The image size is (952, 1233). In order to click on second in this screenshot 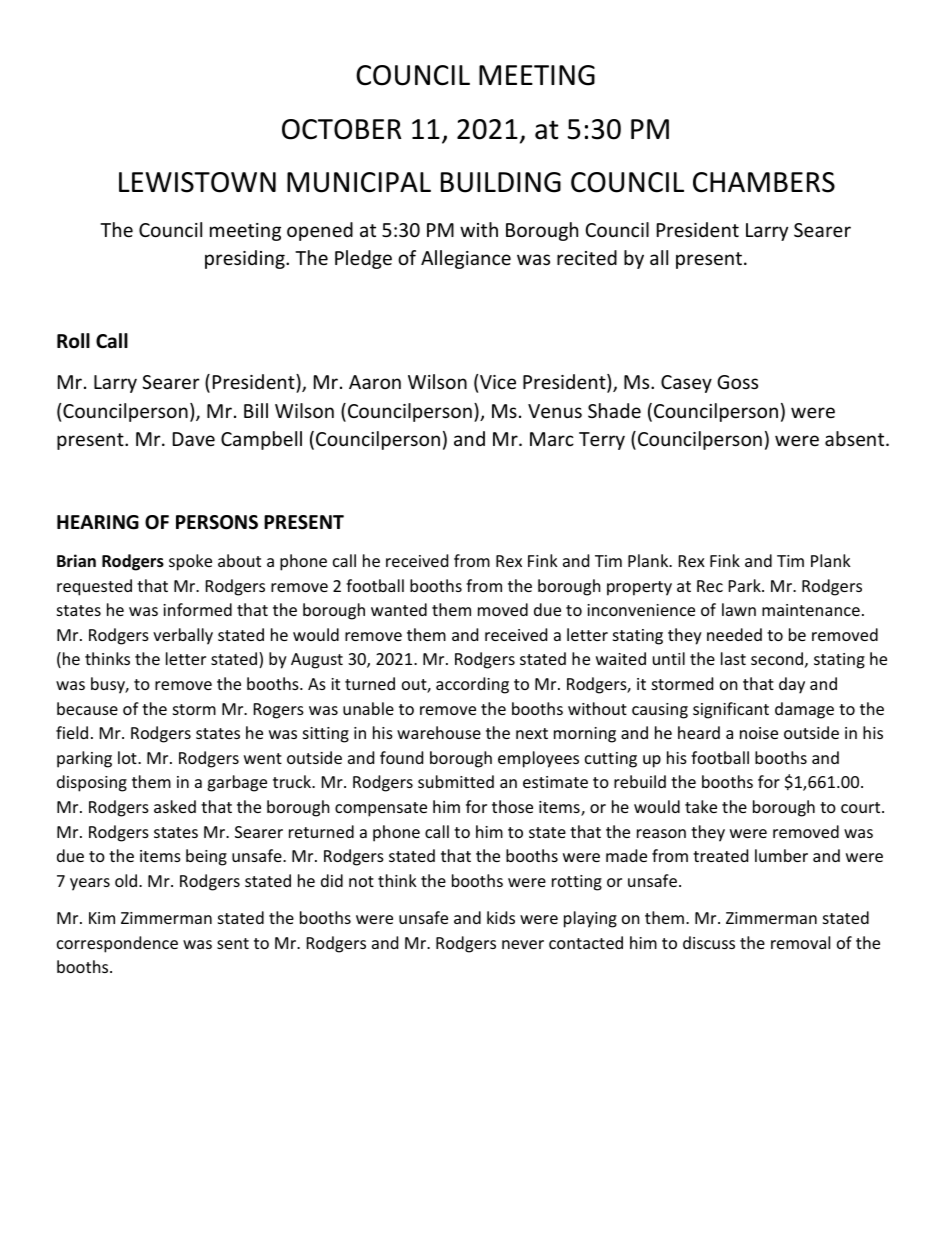, I will do `click(777, 658)`.
